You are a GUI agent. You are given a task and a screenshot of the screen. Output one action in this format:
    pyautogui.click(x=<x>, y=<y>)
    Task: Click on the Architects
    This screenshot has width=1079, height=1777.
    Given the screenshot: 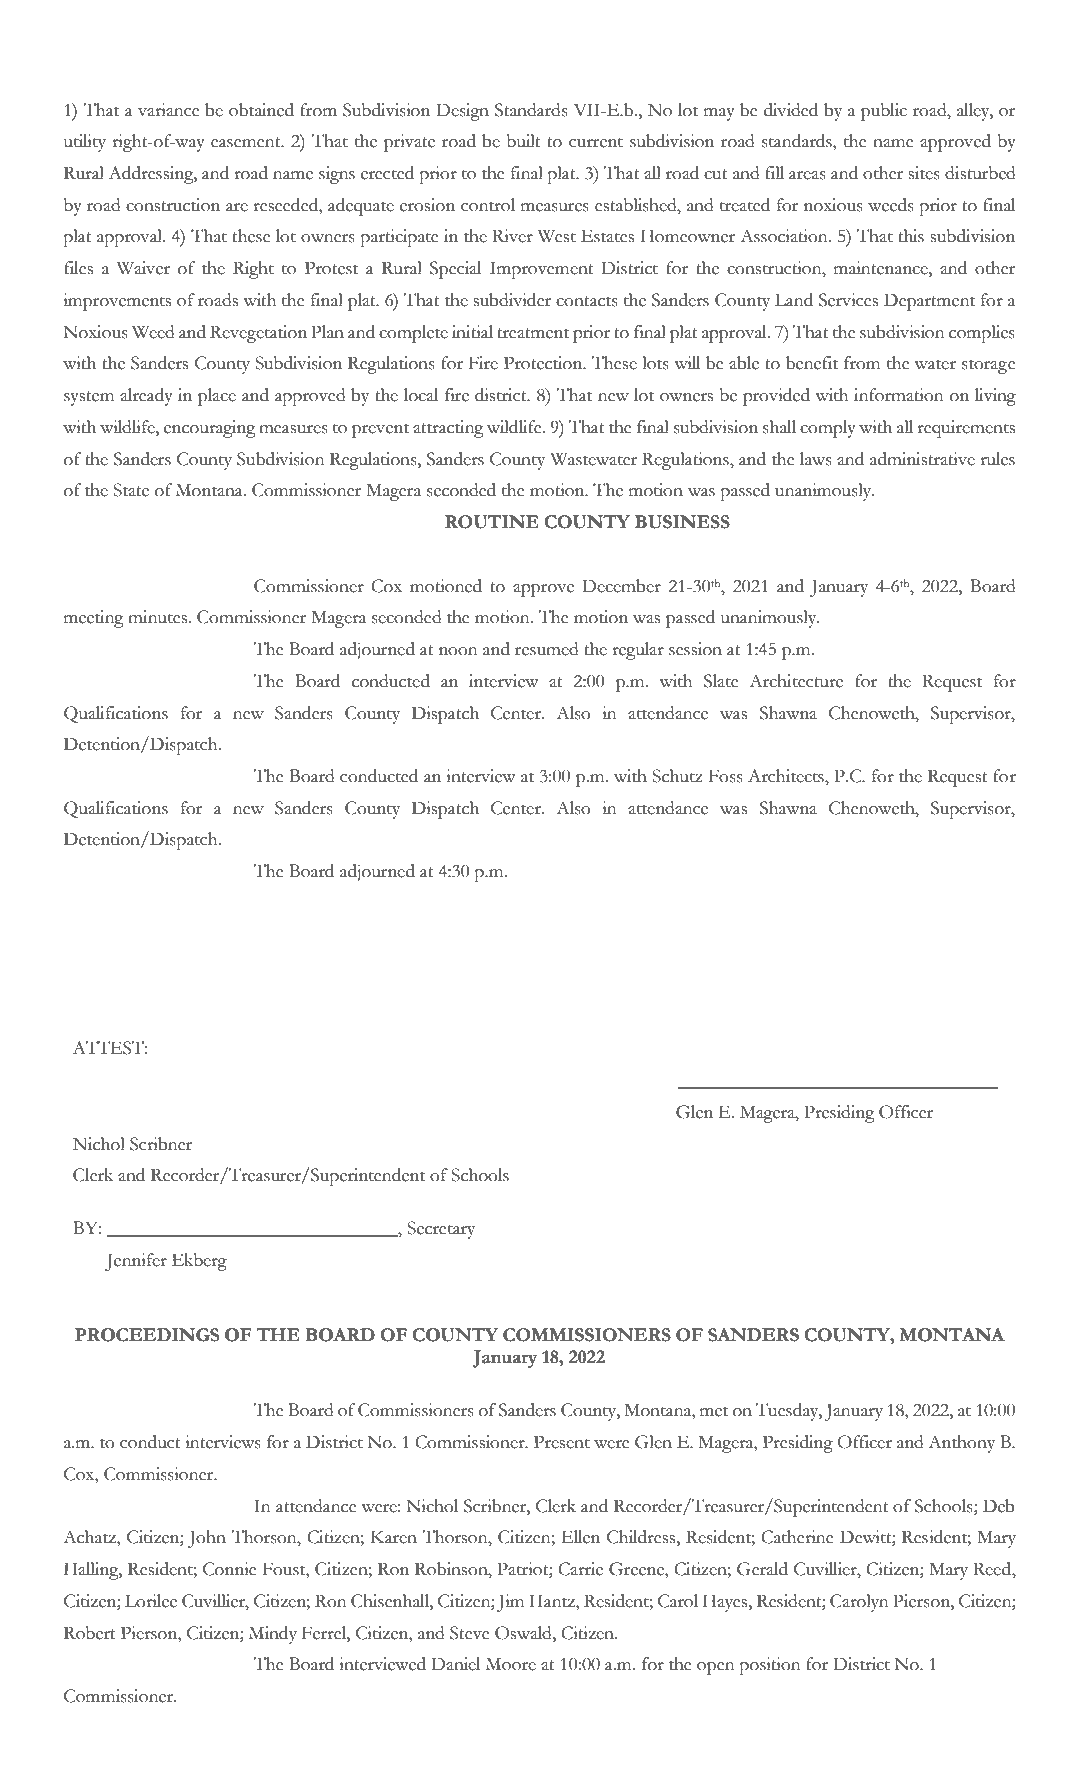 What is the action you would take?
    pyautogui.click(x=787, y=776)
